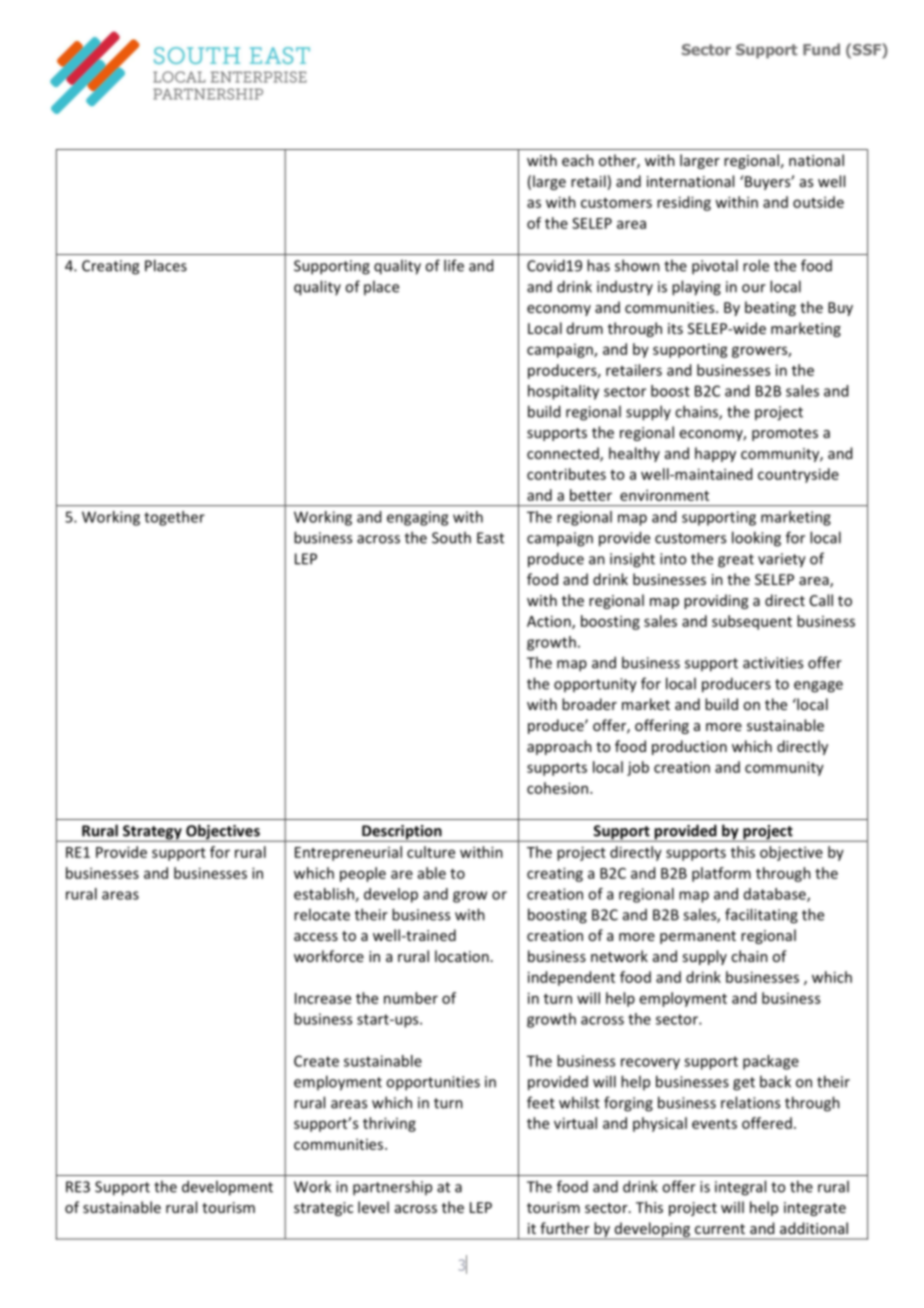 This document has height=1308, width=924. I want to click on Fund, so click(821, 49).
